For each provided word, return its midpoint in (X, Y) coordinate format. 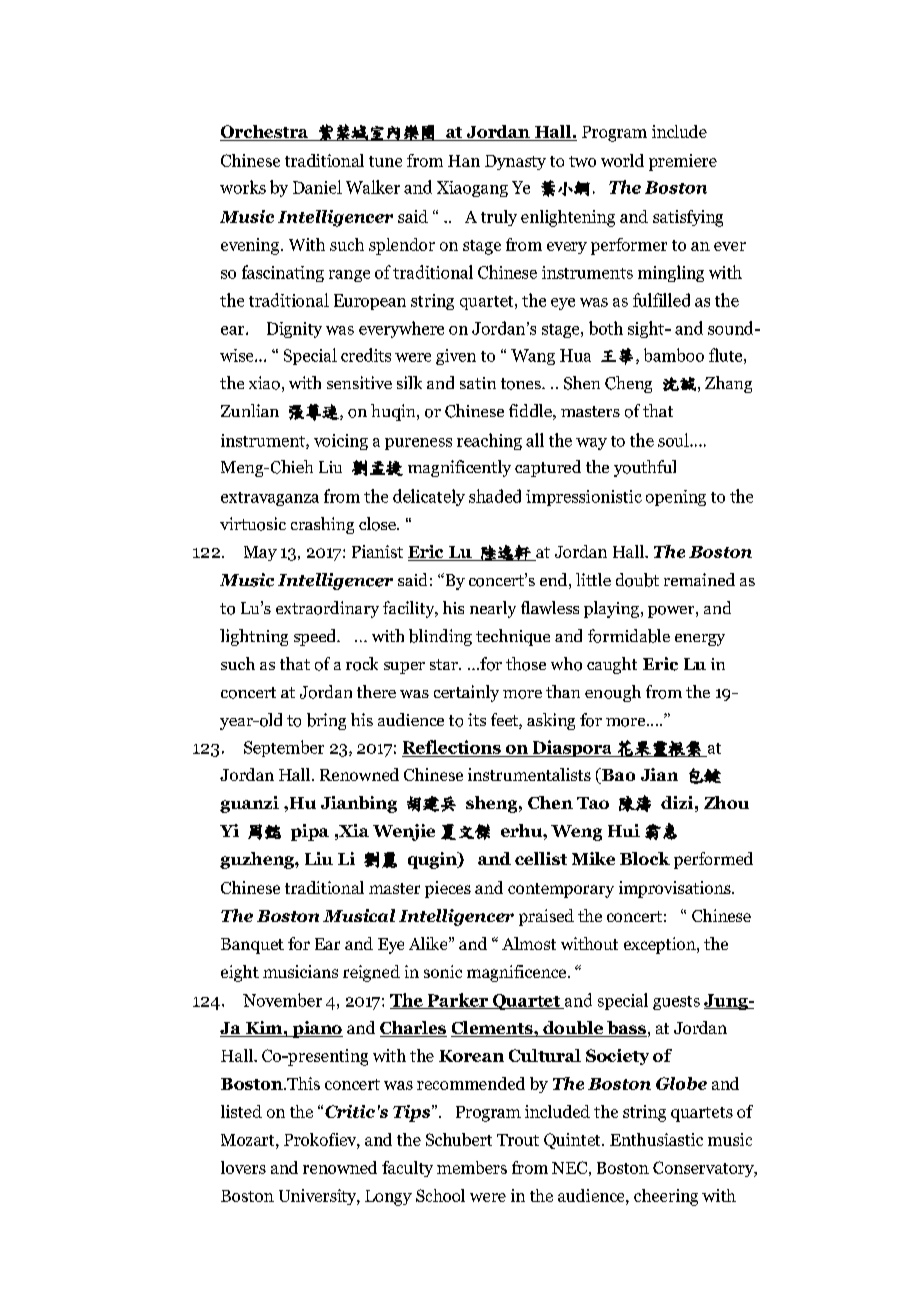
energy (700, 640)
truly (499, 218)
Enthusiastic (656, 1139)
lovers (243, 1167)
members (472, 1167)
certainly (466, 693)
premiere (683, 162)
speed (316, 637)
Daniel (317, 187)
